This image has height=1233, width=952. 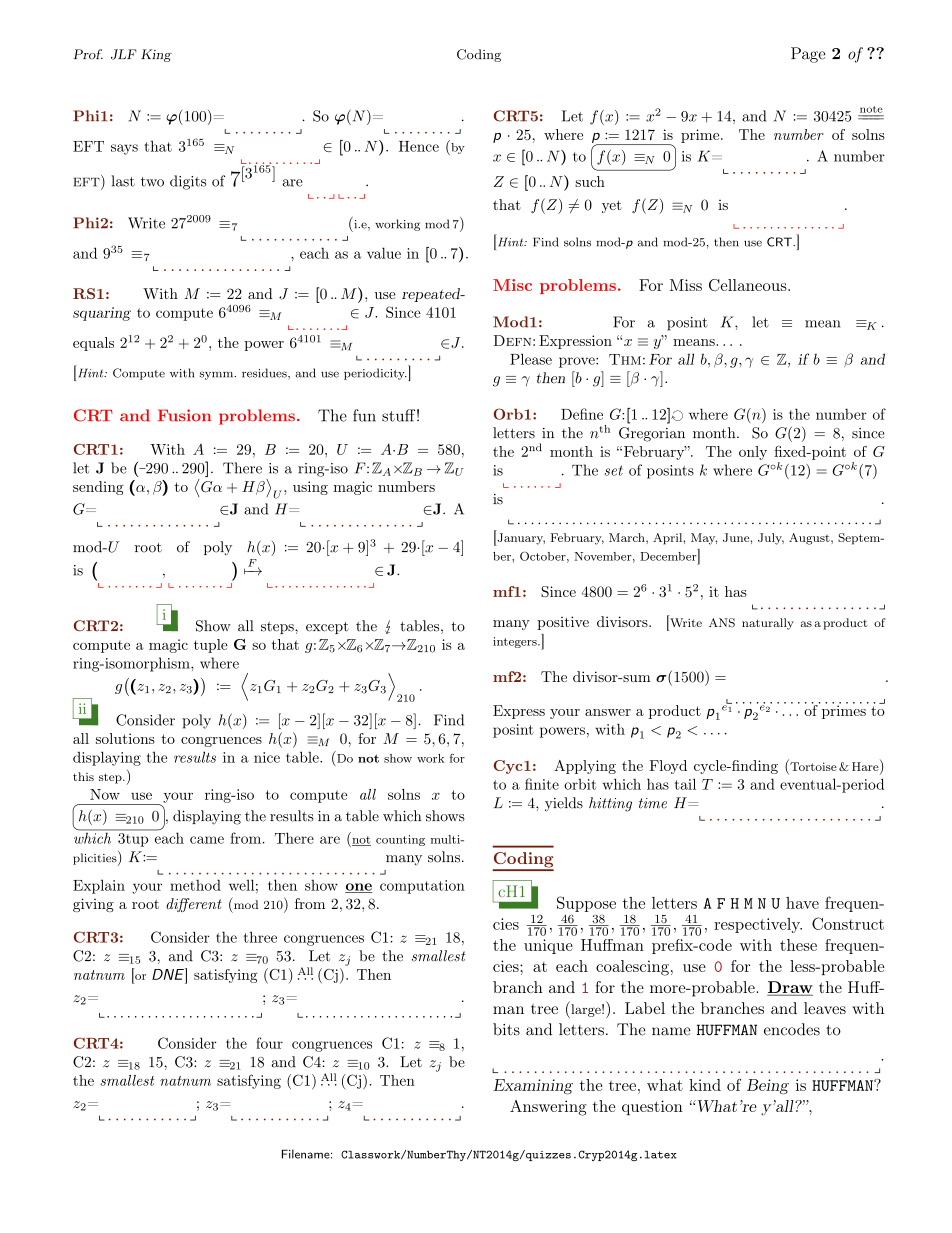 What do you see at coordinates (771, 539) in the image?
I see `July` at bounding box center [771, 539].
